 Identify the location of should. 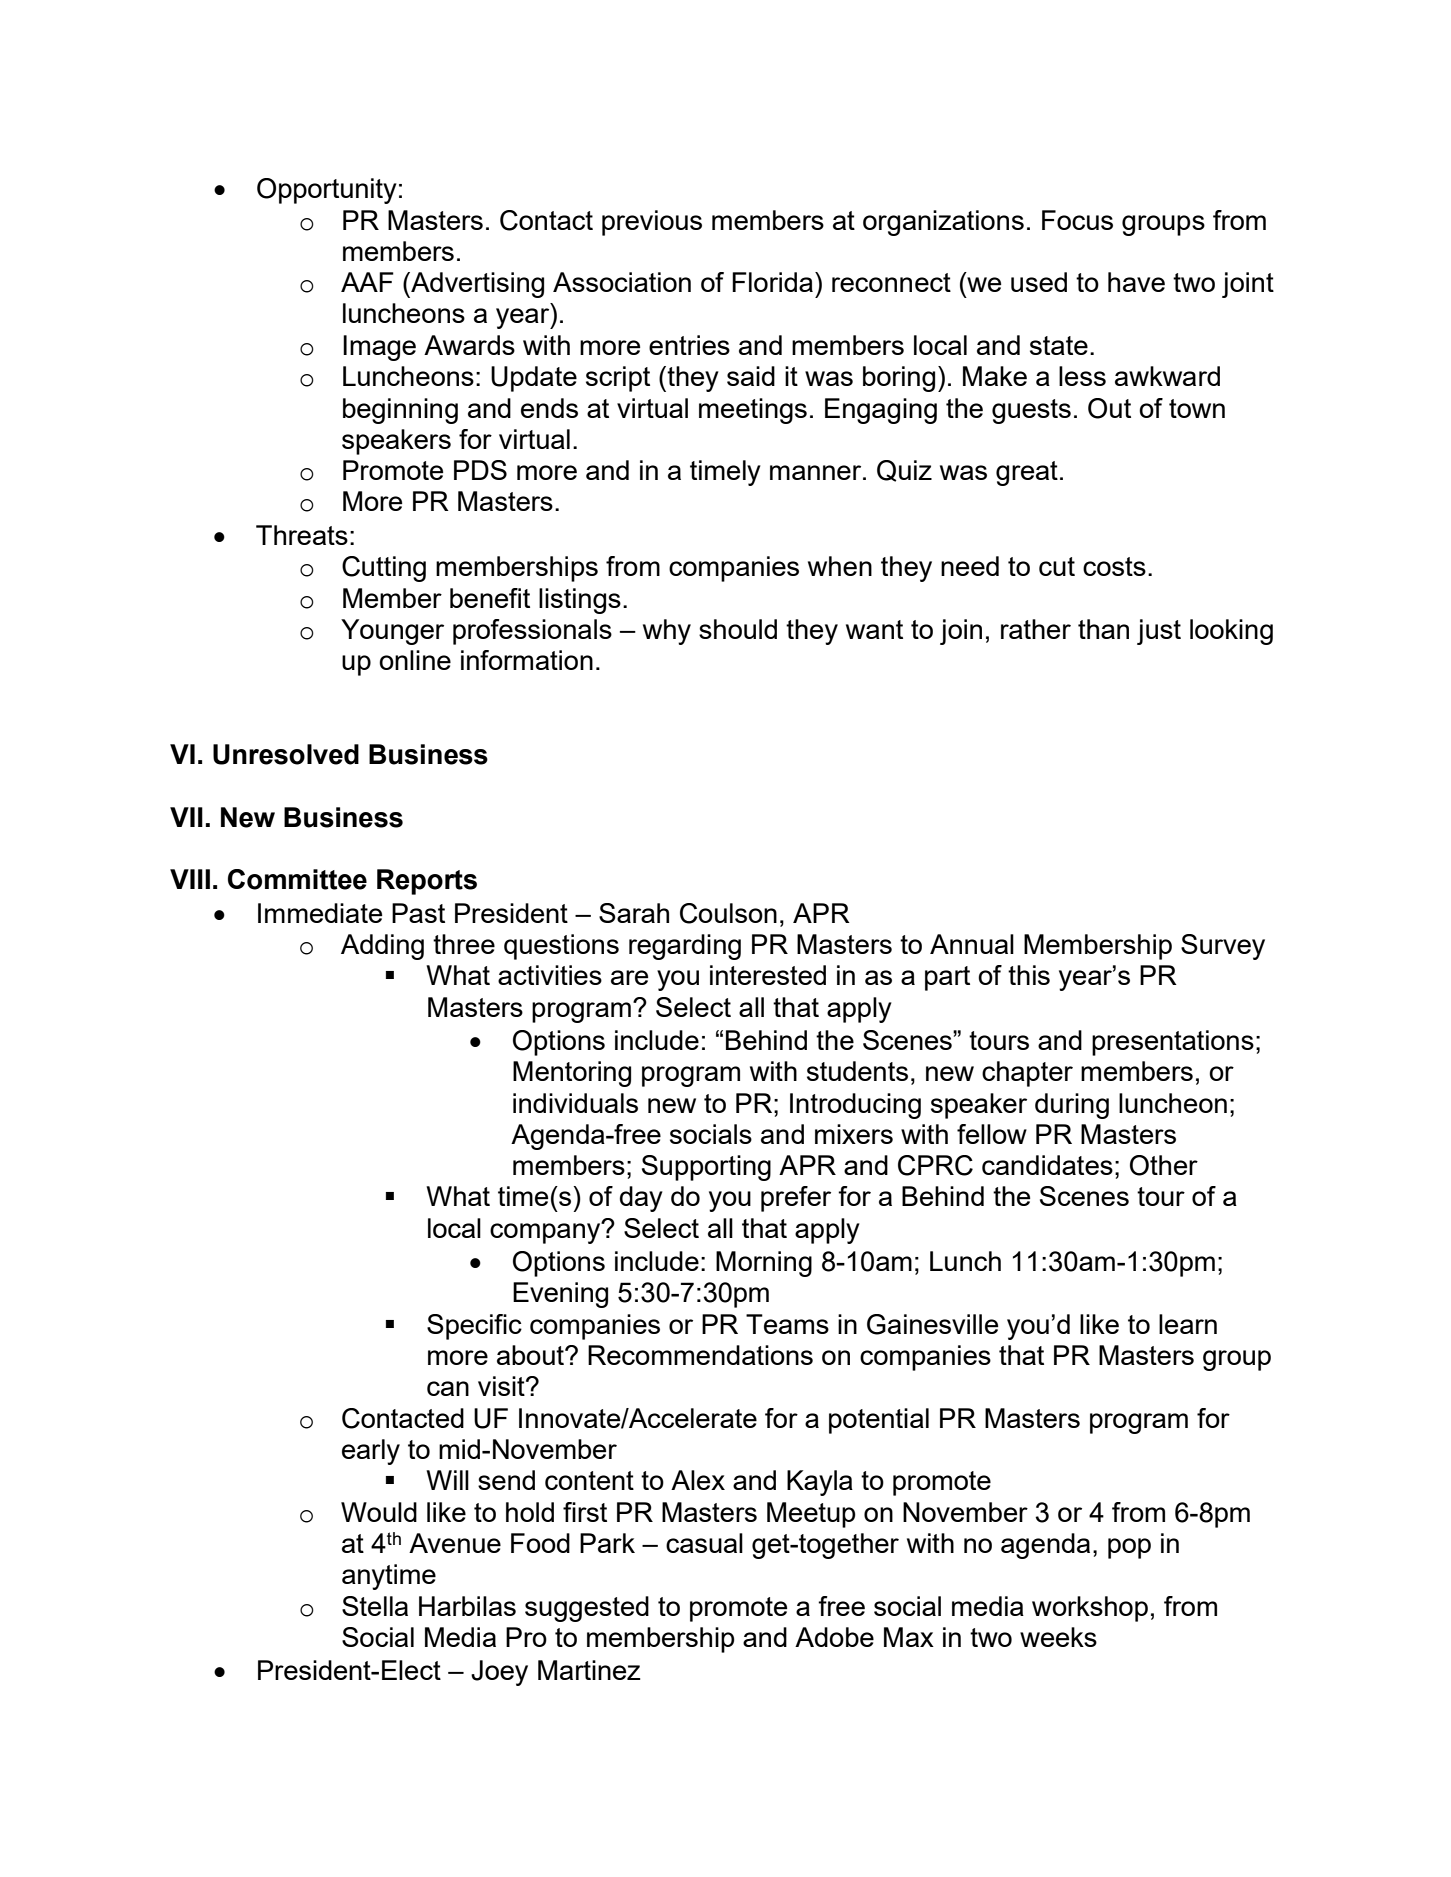
(738, 629).
